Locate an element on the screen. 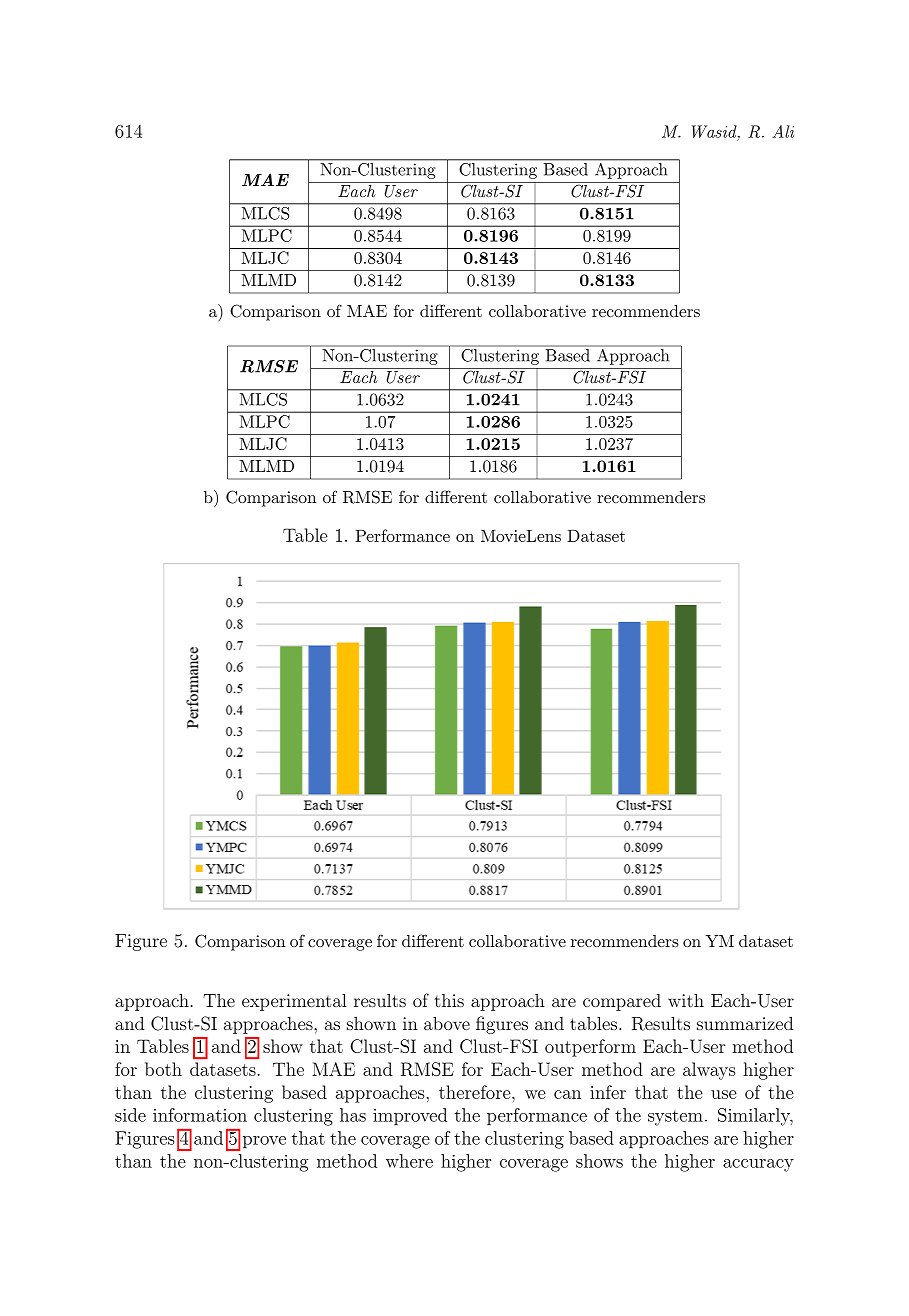 The height and width of the screenshot is (1316, 909). with is located at coordinates (686, 1000).
